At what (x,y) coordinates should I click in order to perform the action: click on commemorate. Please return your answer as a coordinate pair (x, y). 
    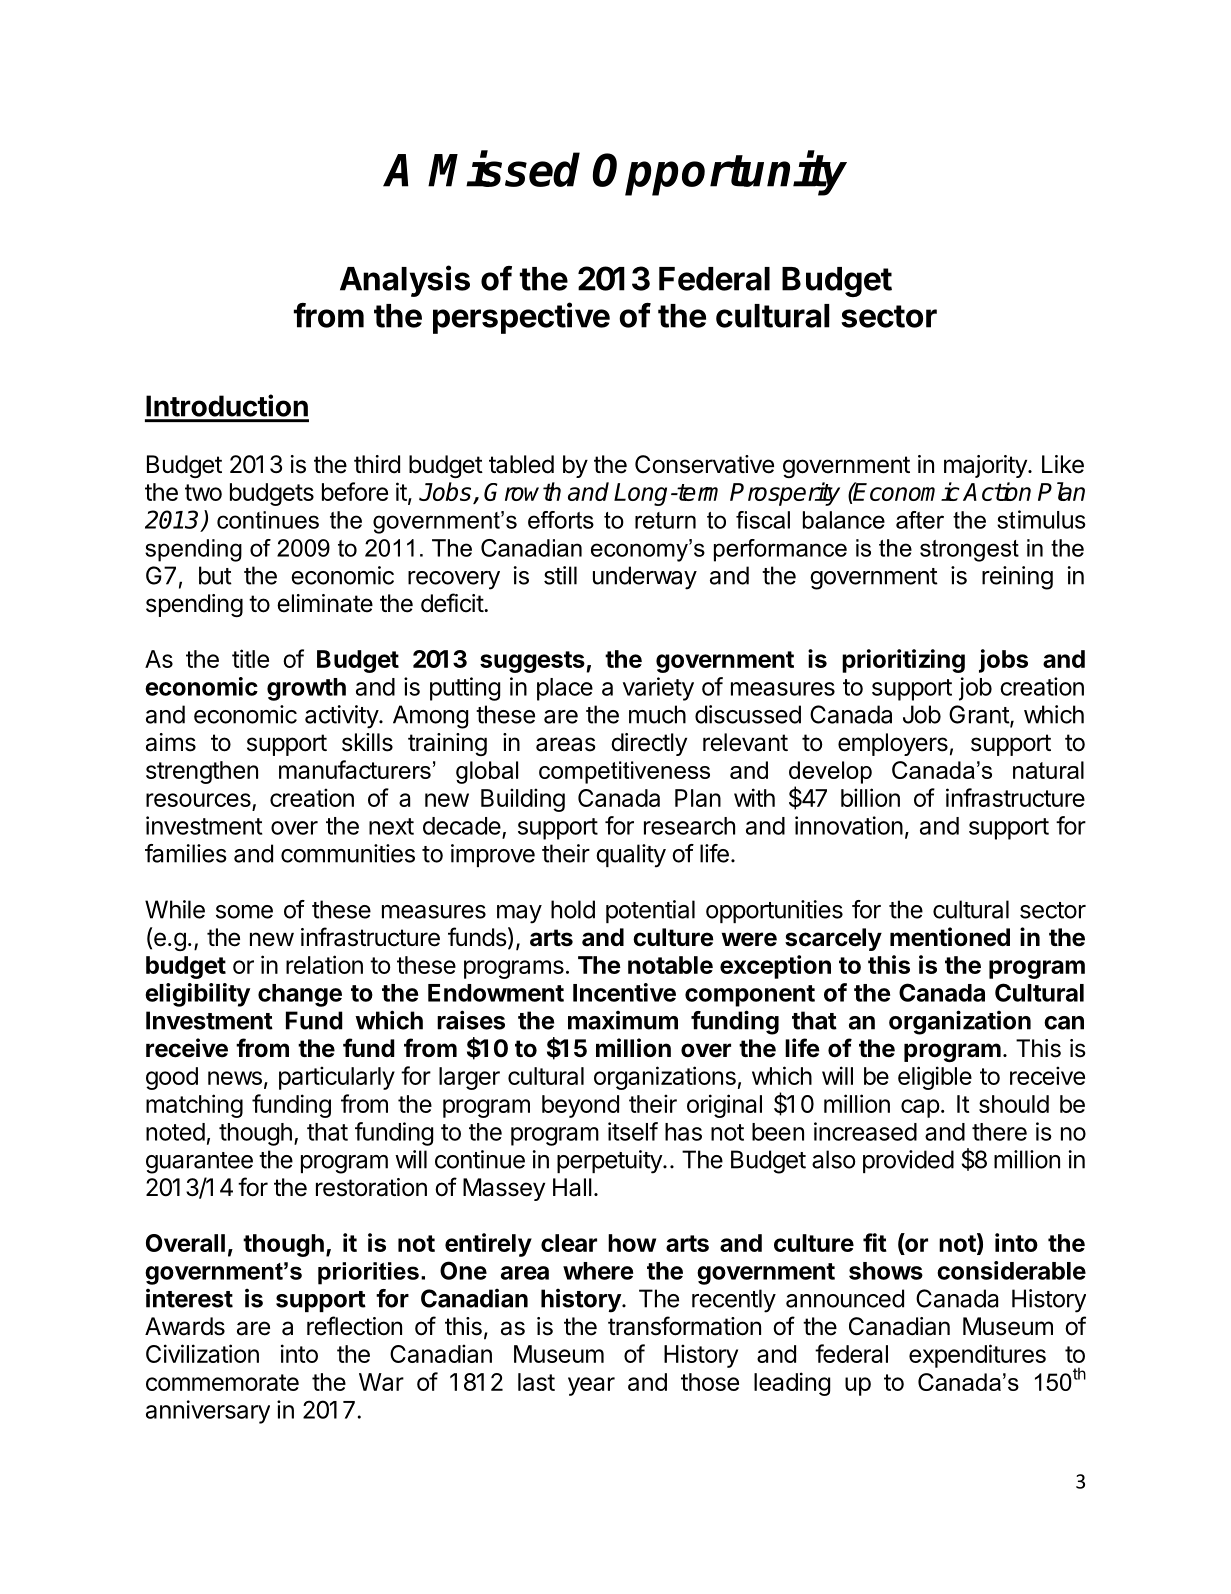
    Looking at the image, I should click on (222, 1382).
